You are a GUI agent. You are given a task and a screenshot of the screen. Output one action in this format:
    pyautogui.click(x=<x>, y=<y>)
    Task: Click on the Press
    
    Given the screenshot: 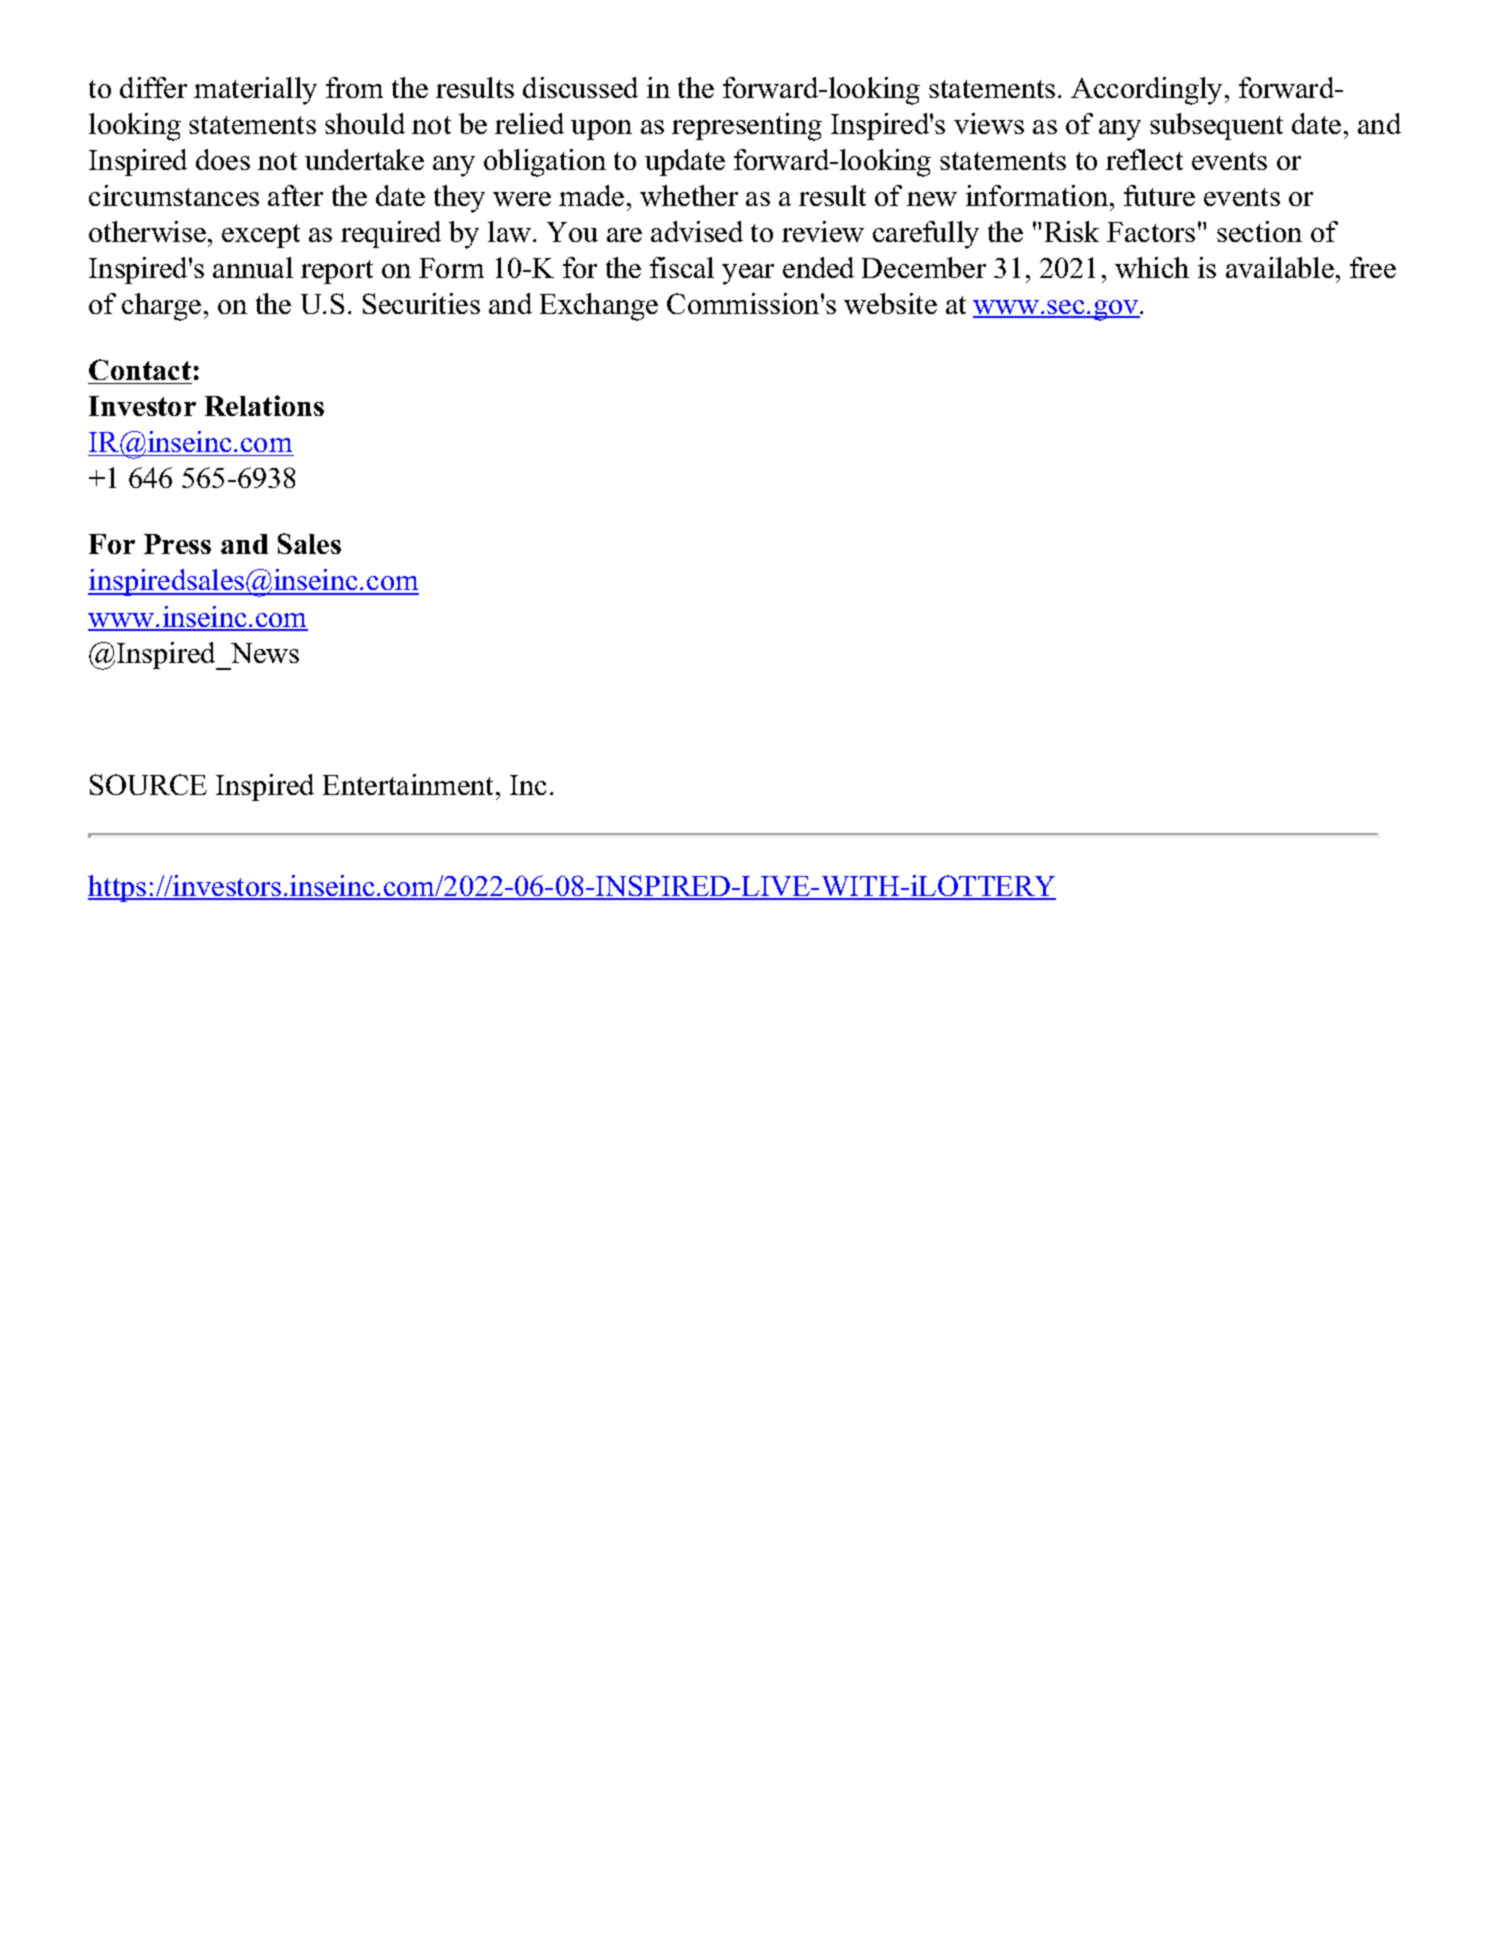 What is the action you would take?
    pyautogui.click(x=177, y=544)
